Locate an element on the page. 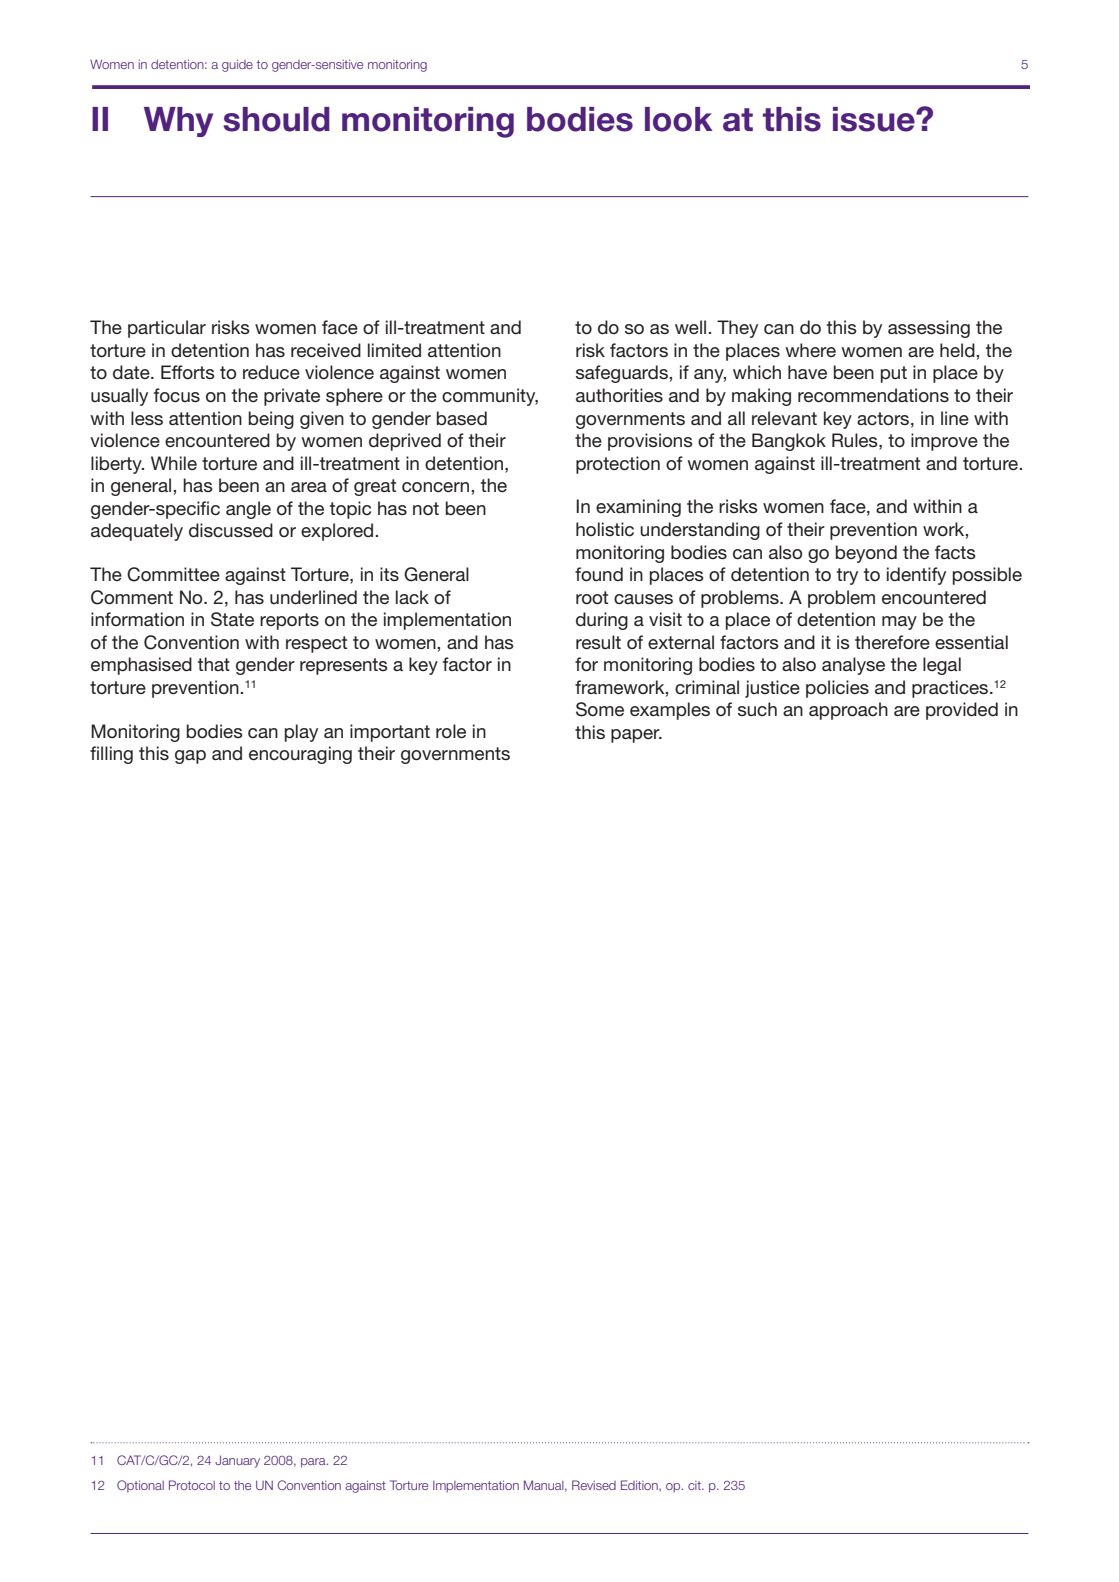 Image resolution: width=1119 pixels, height=1582 pixels. issue is located at coordinates (875, 119).
